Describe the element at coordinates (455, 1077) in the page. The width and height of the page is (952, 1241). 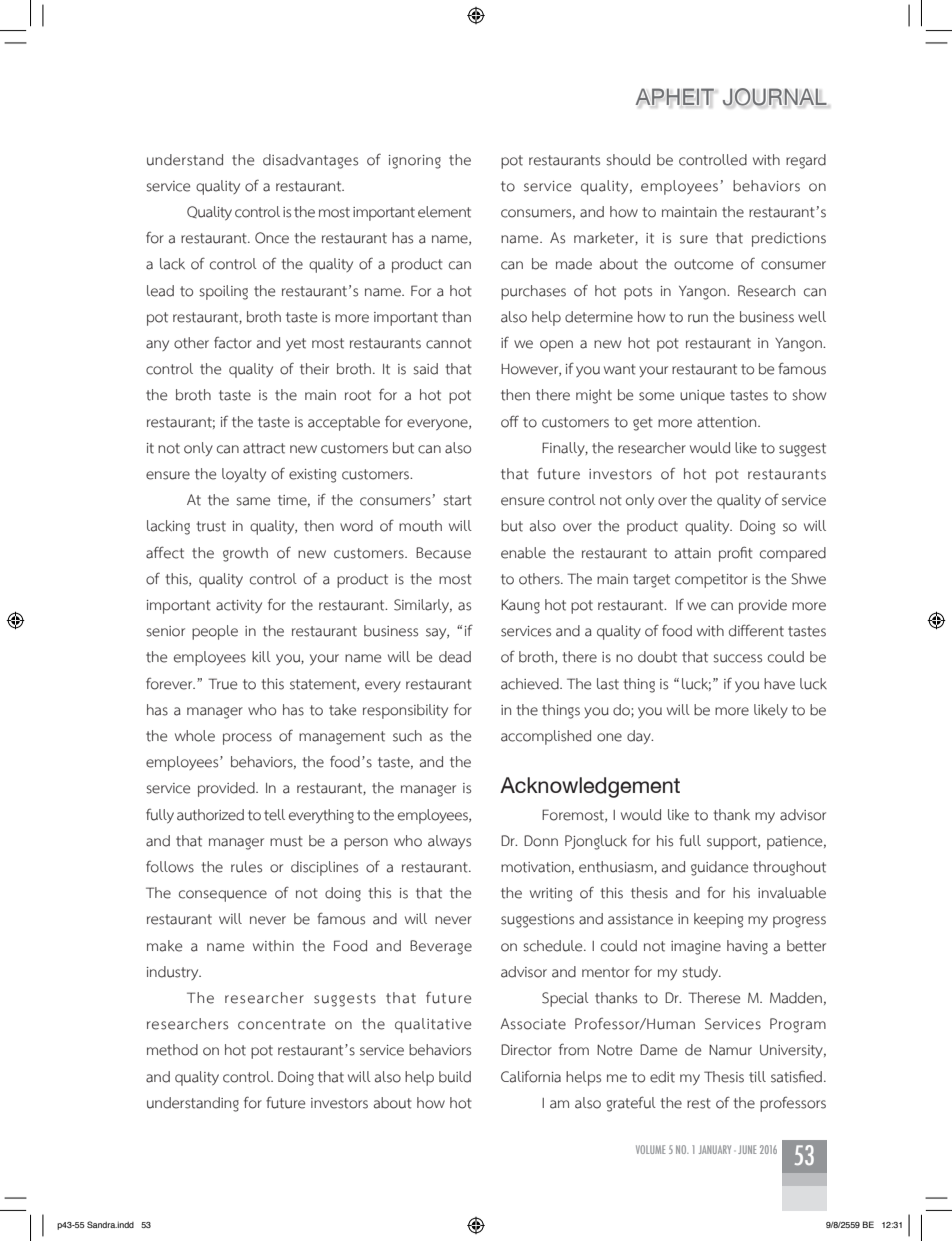
I see `build` at that location.
